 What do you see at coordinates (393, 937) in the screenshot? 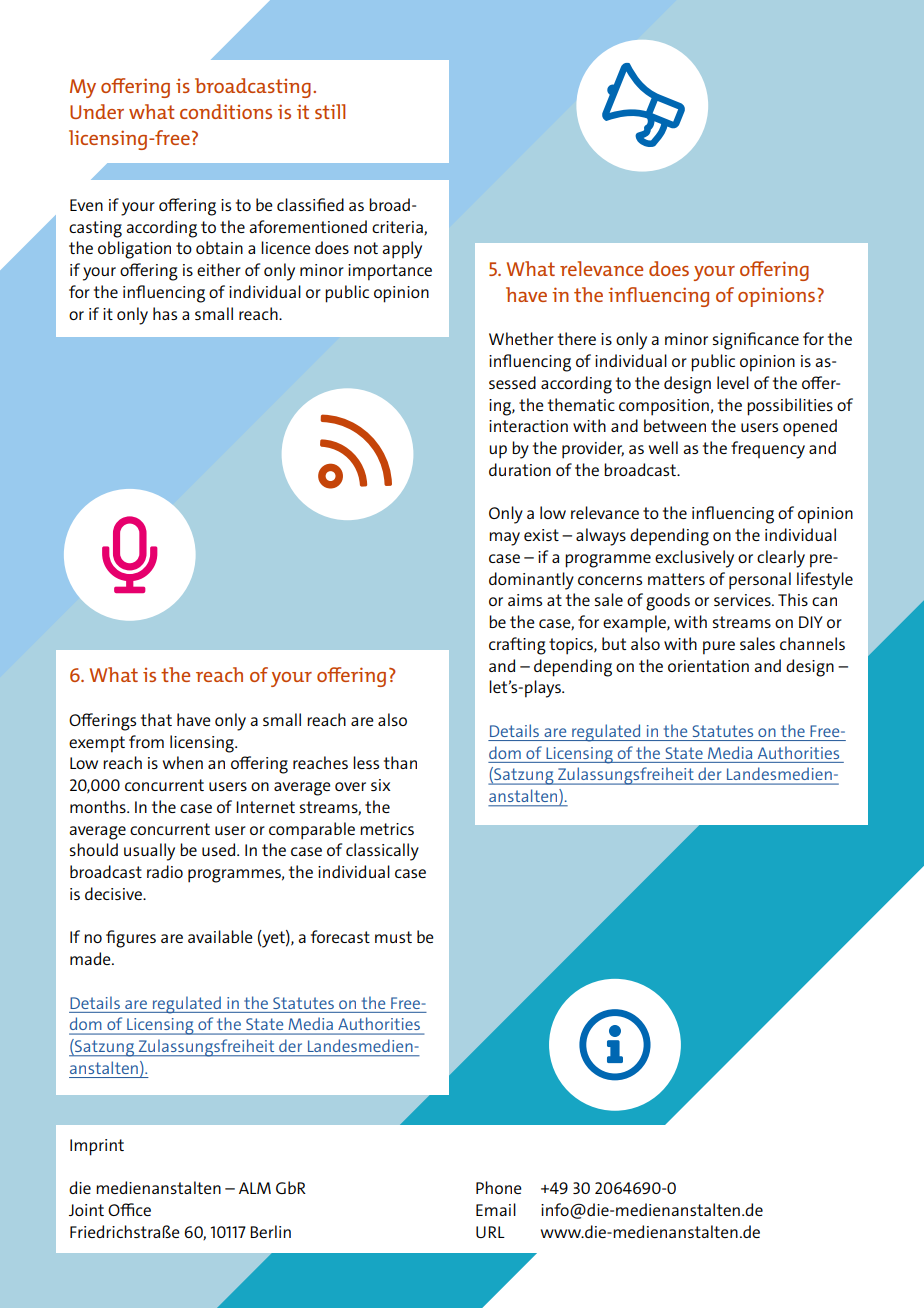
I see `must` at bounding box center [393, 937].
